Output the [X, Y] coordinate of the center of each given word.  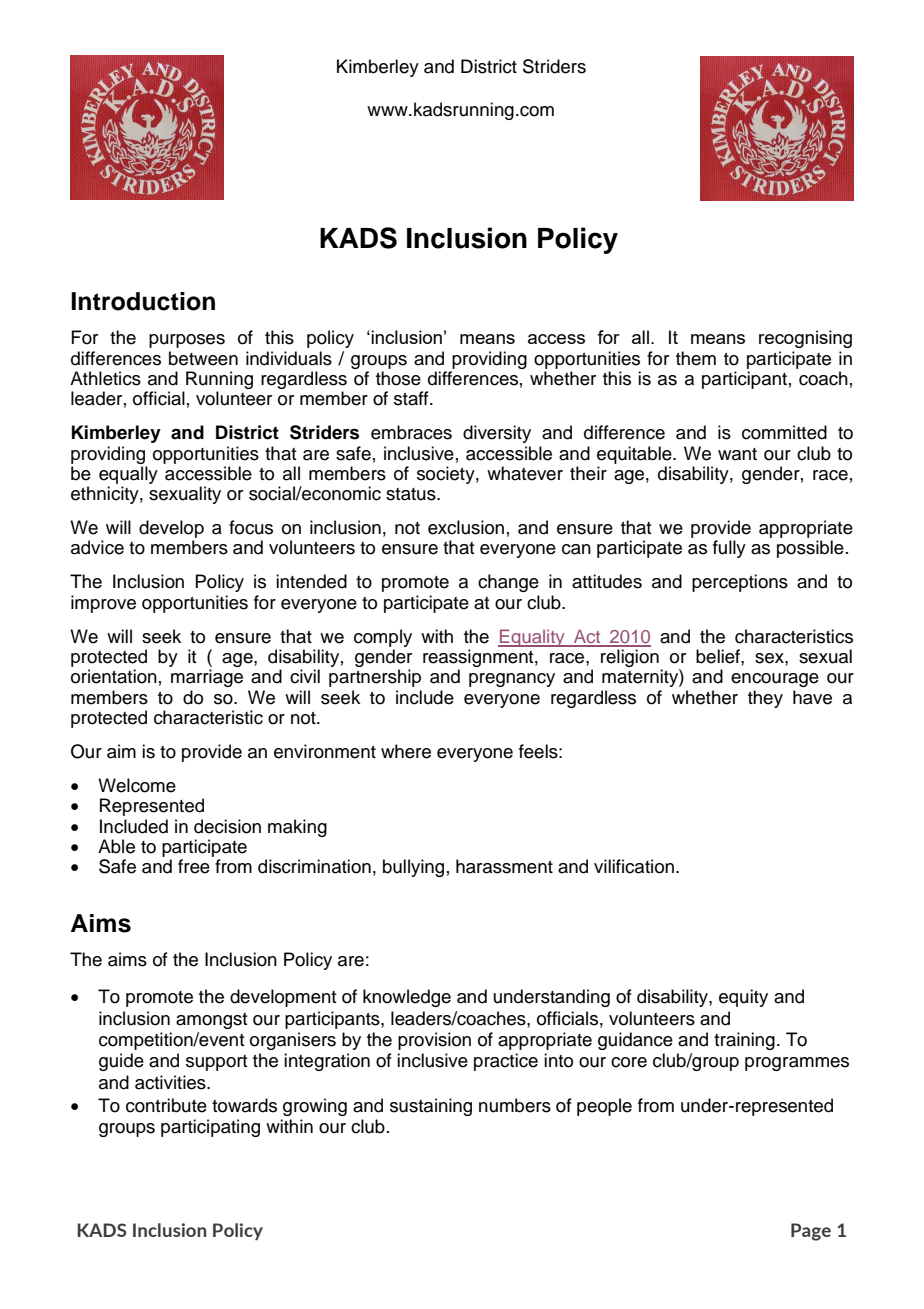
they [765, 699]
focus [251, 527]
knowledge [407, 998]
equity [743, 998]
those [398, 378]
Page [811, 1232]
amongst [212, 1021]
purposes [187, 341]
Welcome [137, 785]
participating [210, 1128]
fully [729, 549]
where [406, 751]
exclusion [466, 527]
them [696, 358]
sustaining [431, 1107]
